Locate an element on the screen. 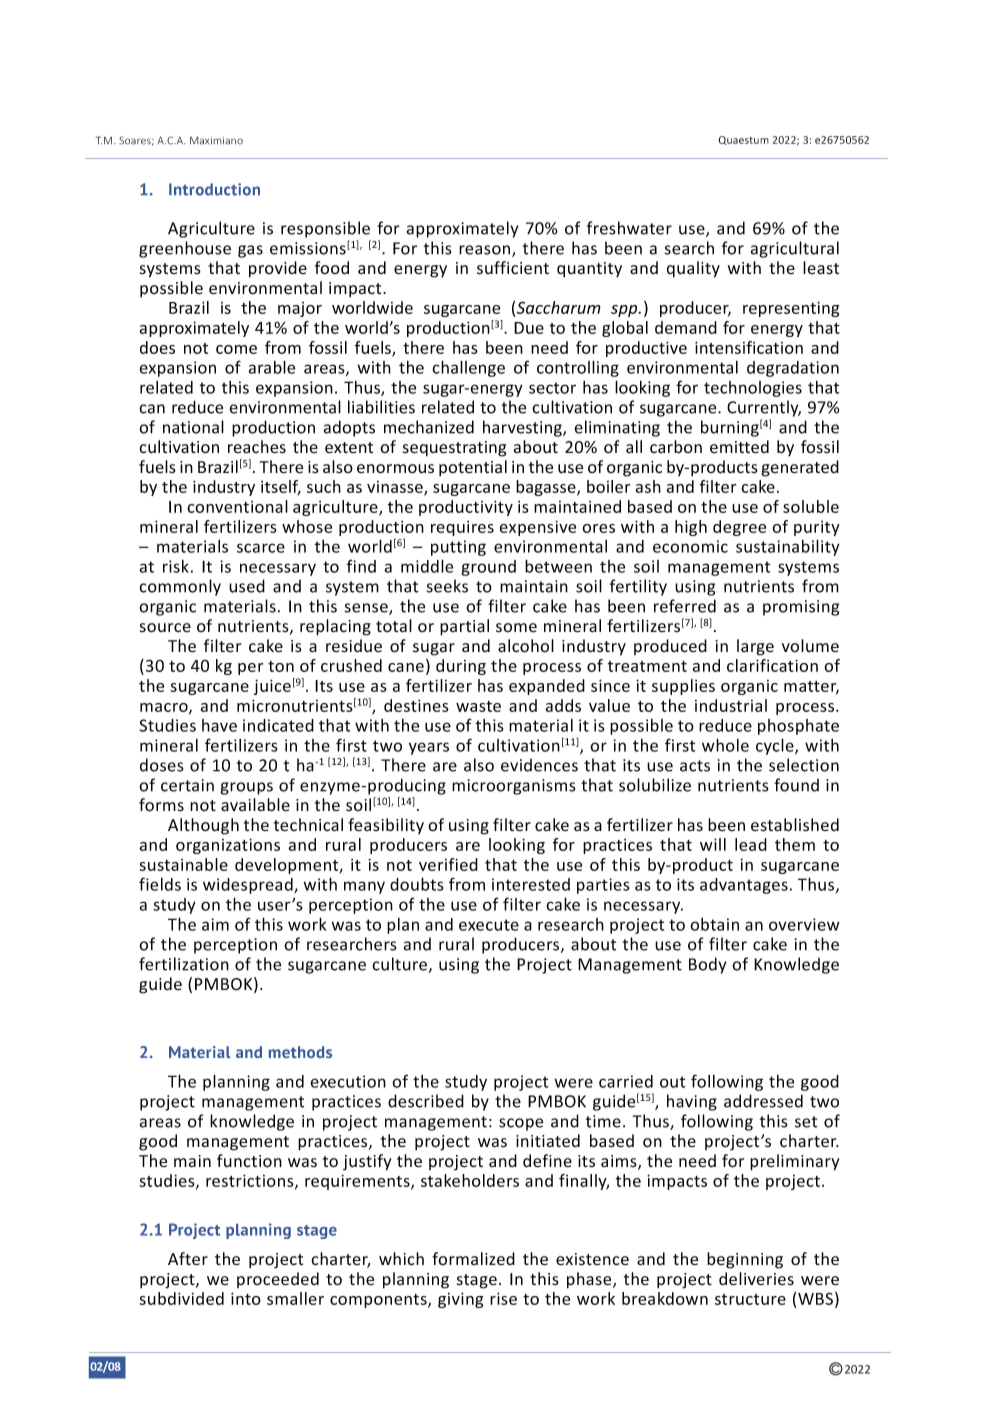 Image resolution: width=1008 pixels, height=1425 pixels. used is located at coordinates (247, 586).
